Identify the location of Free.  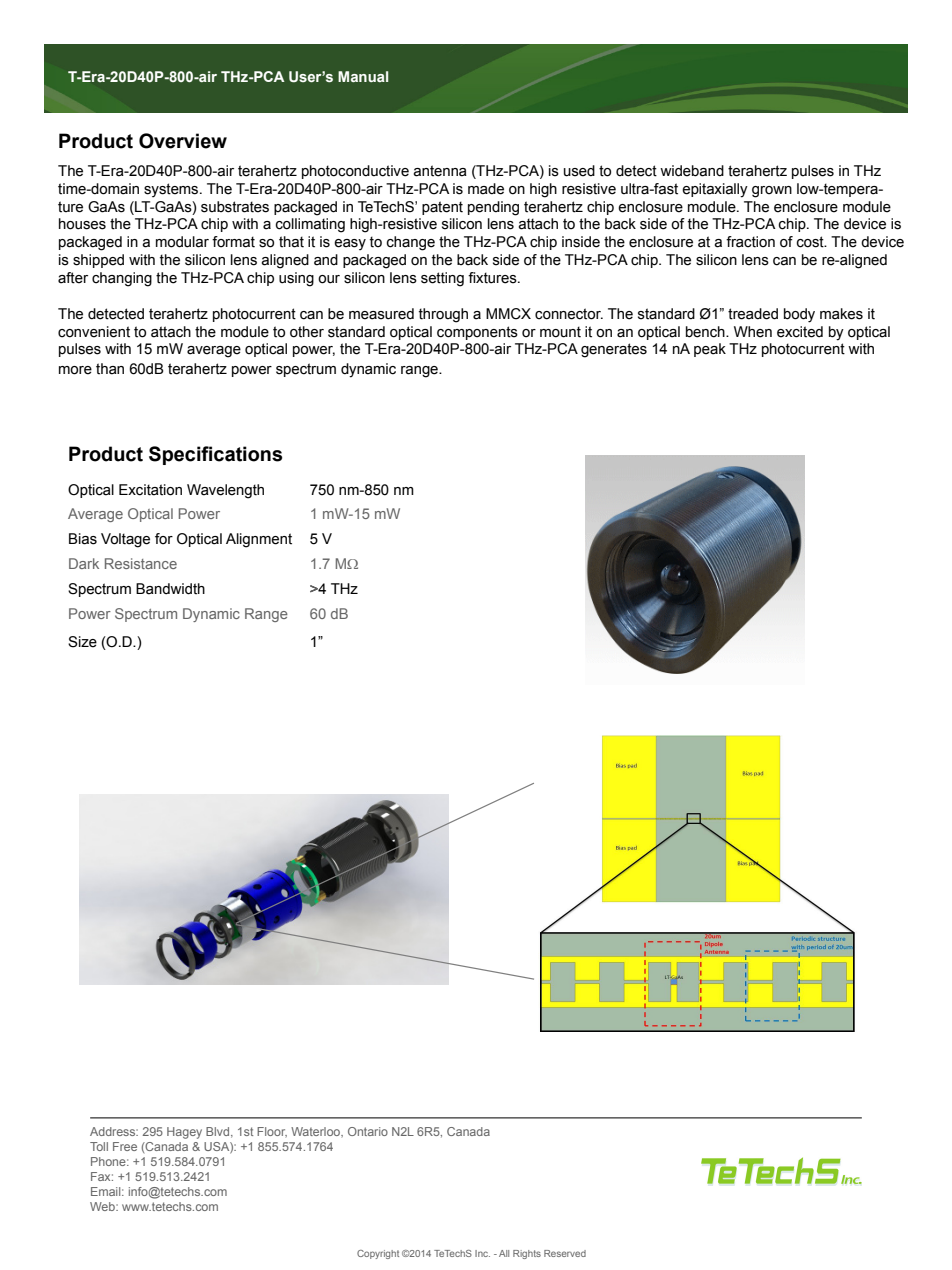
(125, 1146).
